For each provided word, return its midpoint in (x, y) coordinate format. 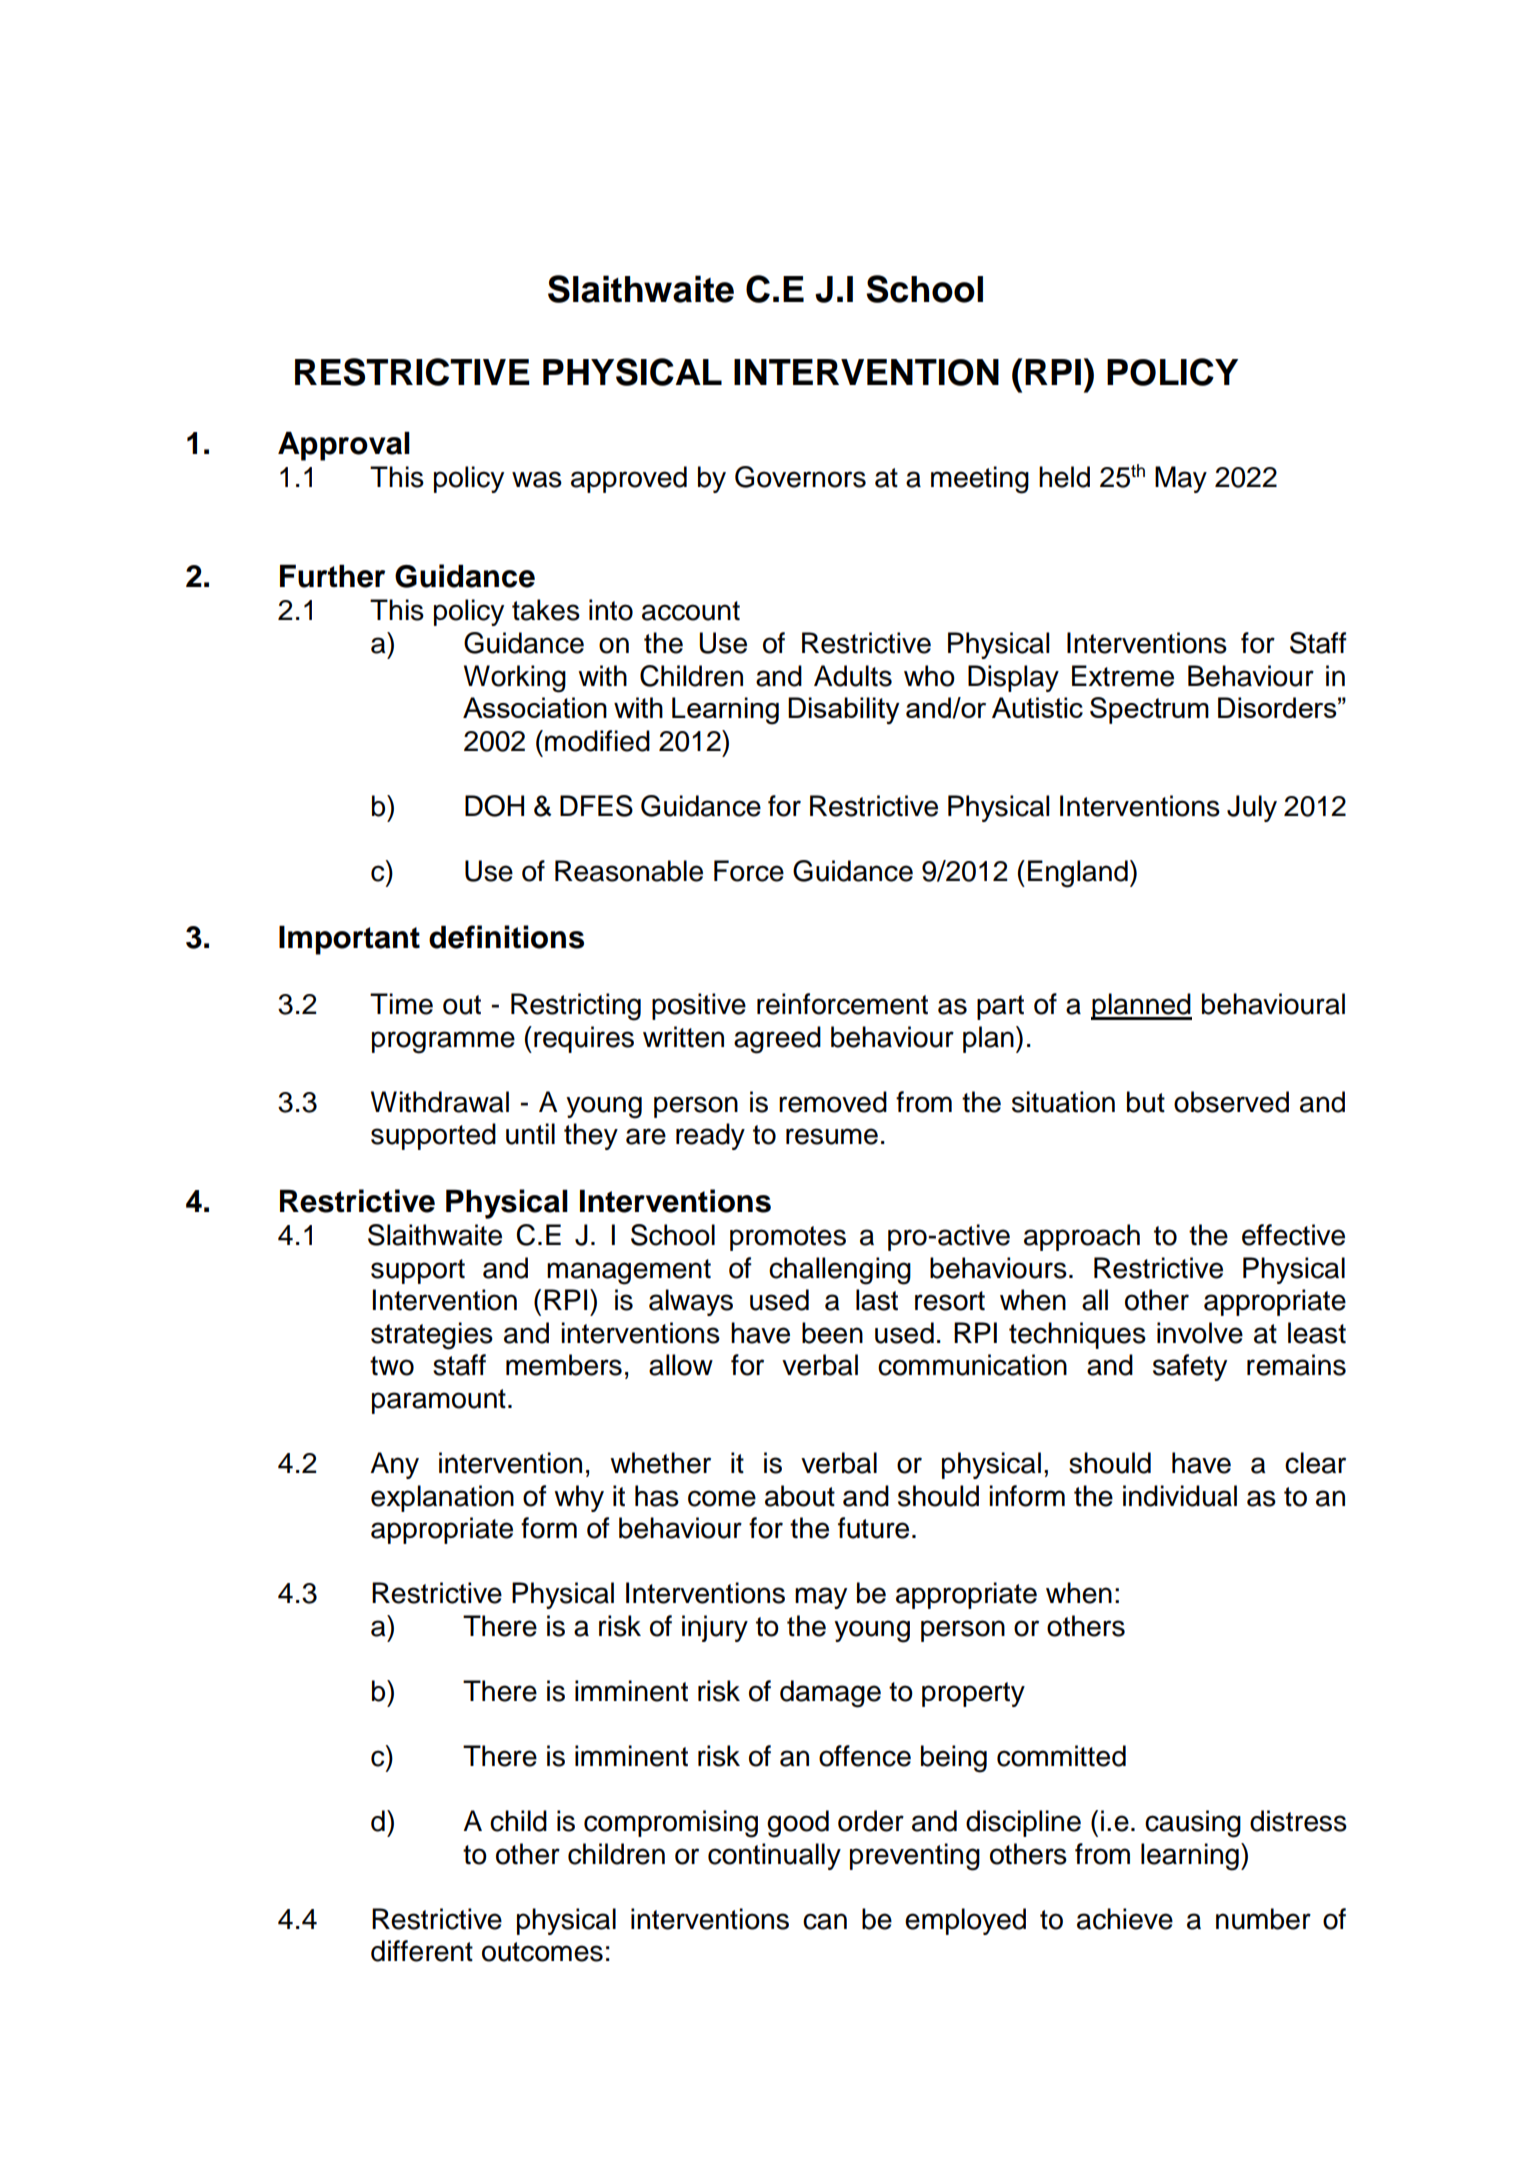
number (1263, 1919)
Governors (800, 477)
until (530, 1134)
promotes (788, 1238)
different (422, 1951)
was (537, 479)
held (1064, 477)
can (825, 1921)
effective (1293, 1235)
